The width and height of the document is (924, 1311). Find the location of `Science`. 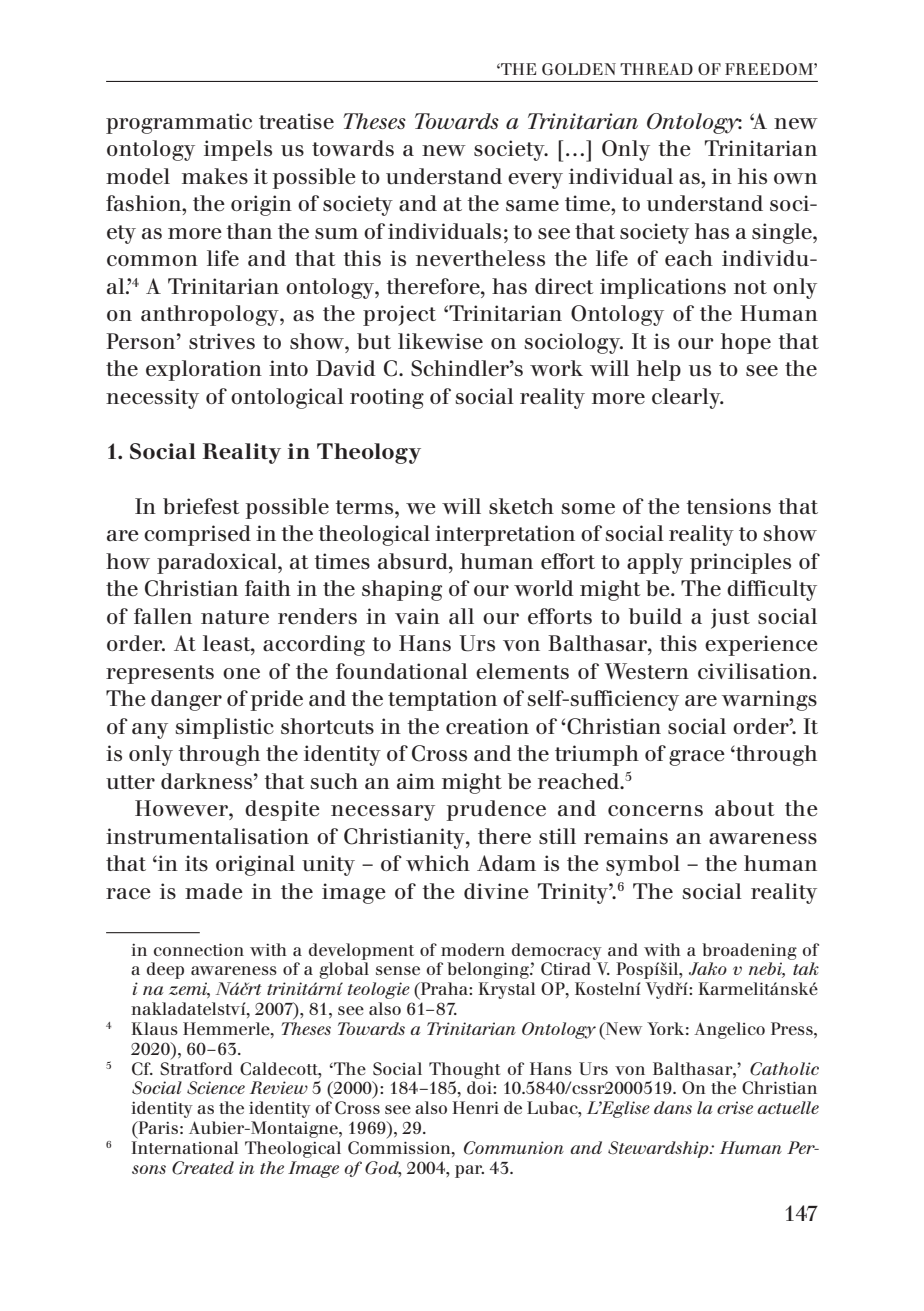

Science is located at coordinates (216, 1088).
